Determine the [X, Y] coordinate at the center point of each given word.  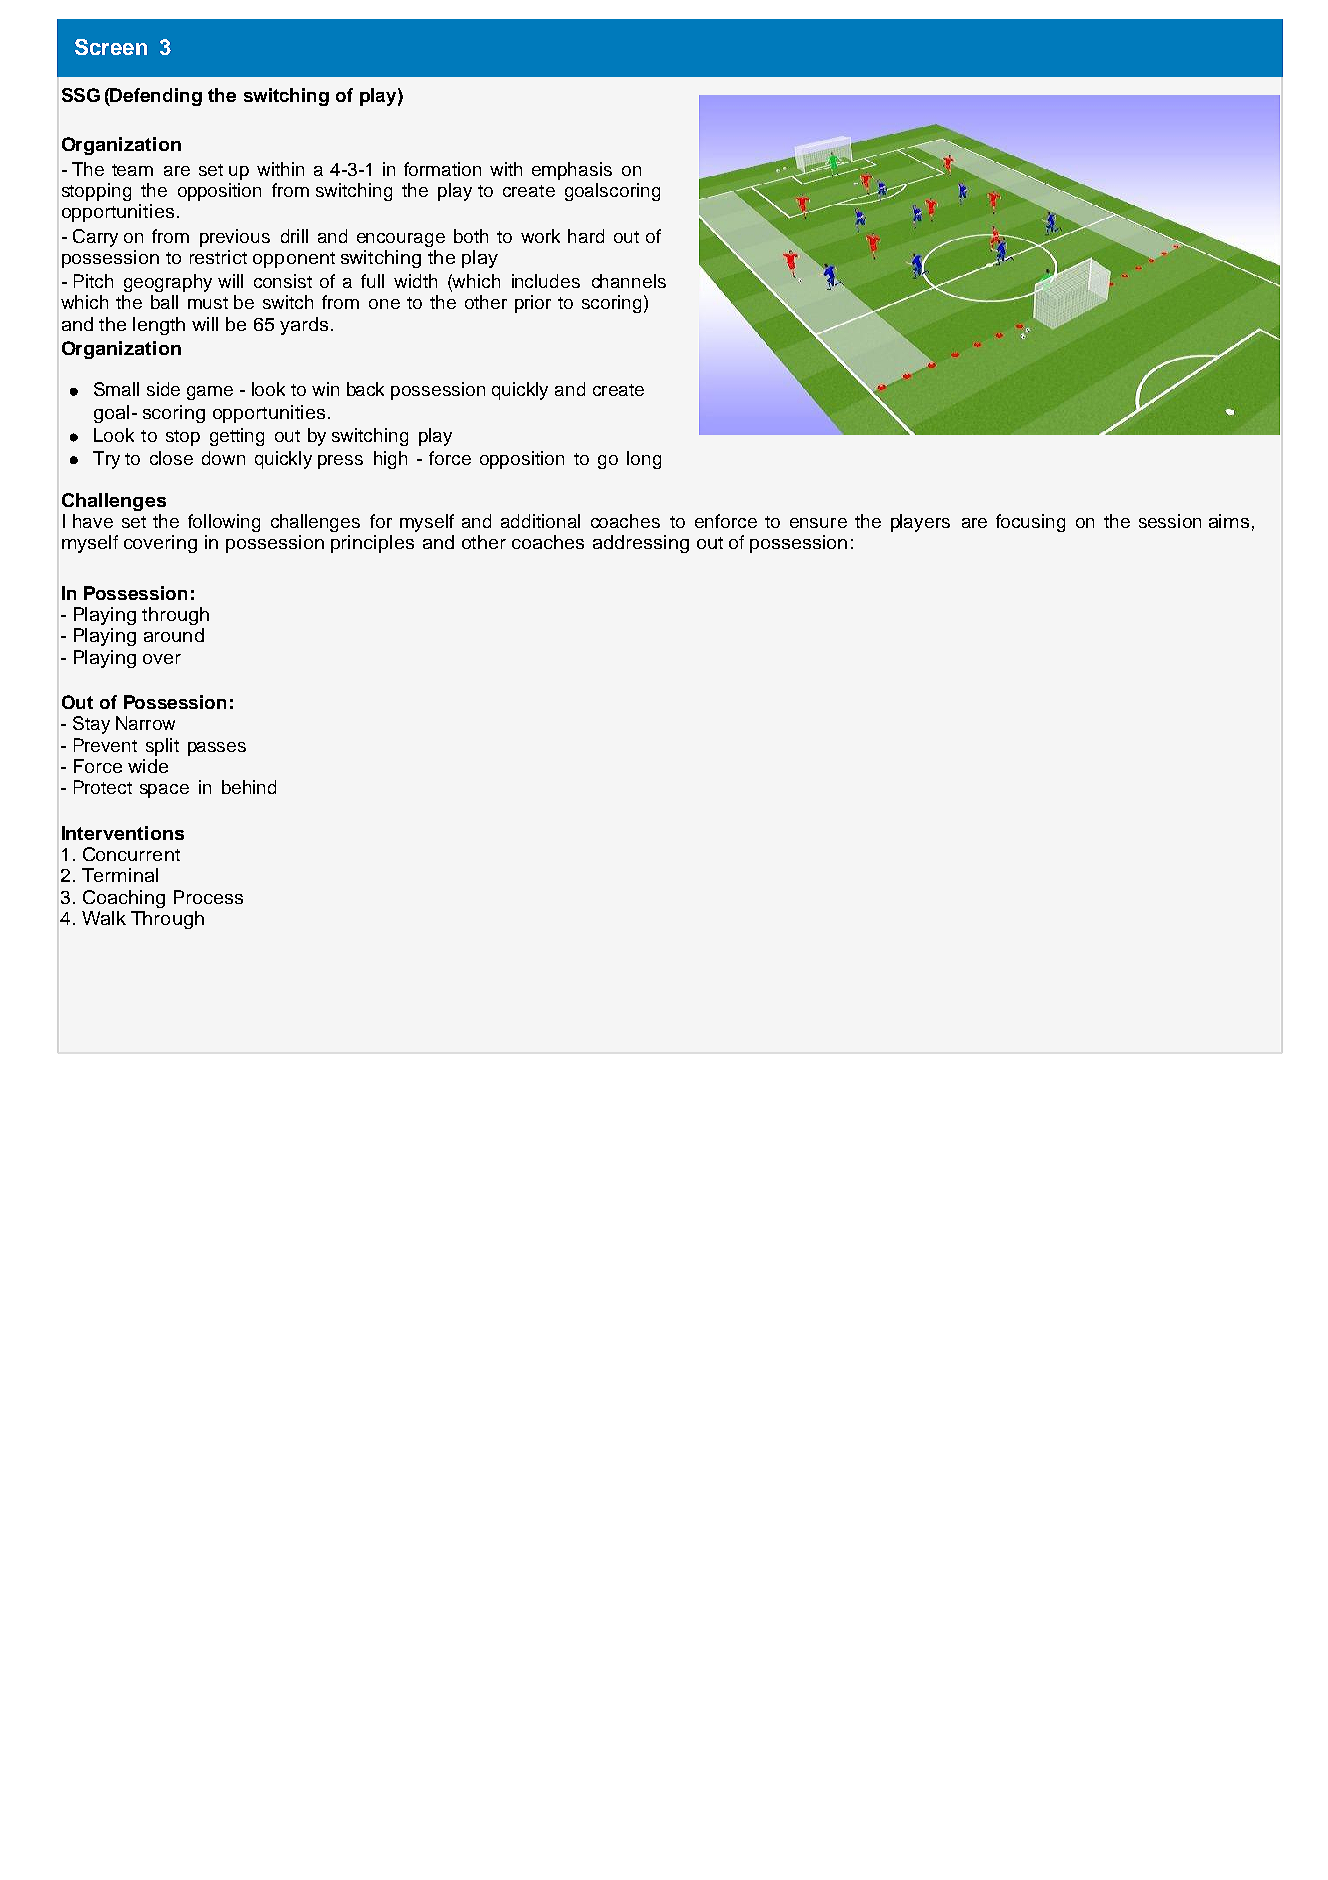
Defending [155, 97]
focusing [1030, 523]
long [644, 460]
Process [208, 897]
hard [586, 236]
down [223, 458]
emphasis [572, 171]
